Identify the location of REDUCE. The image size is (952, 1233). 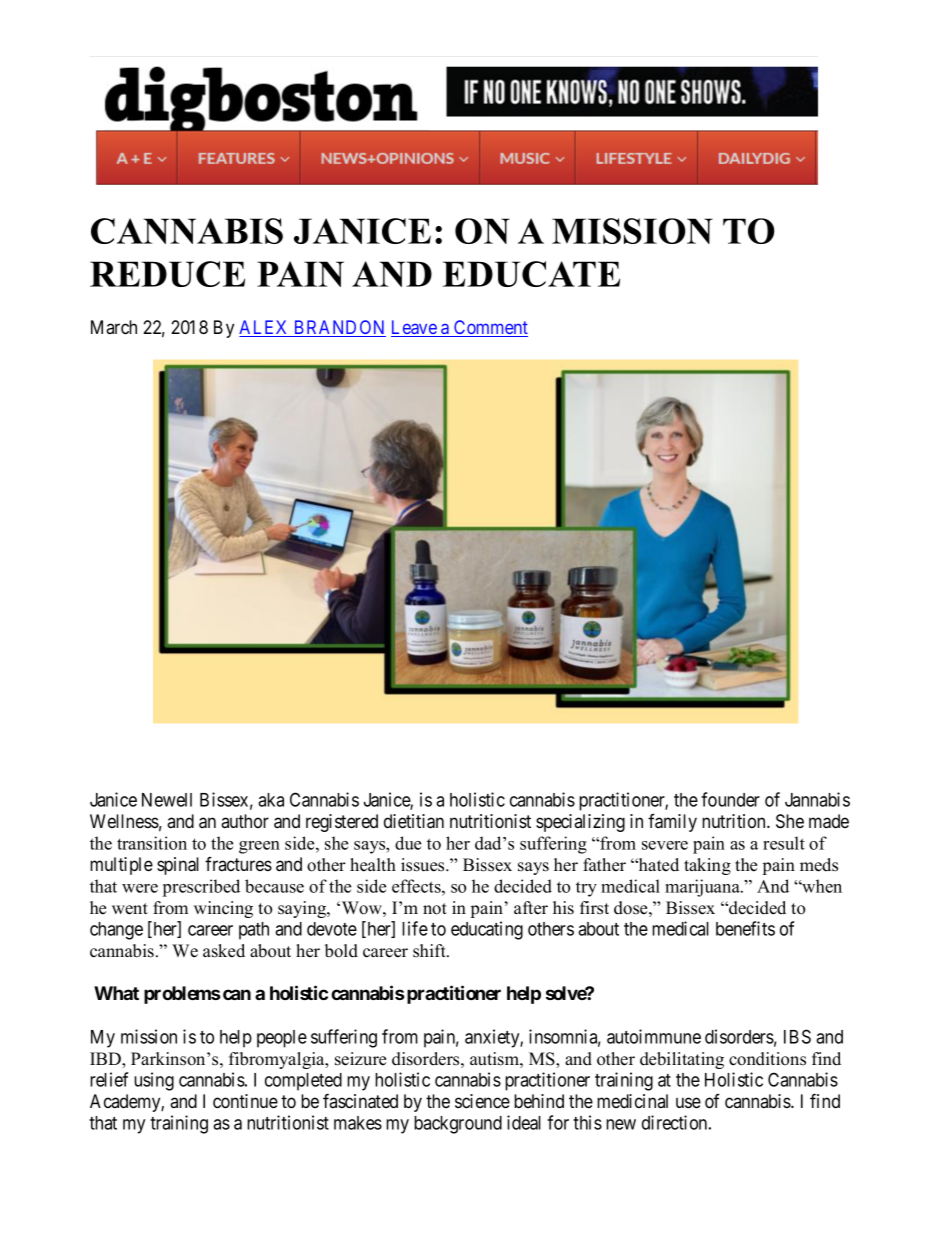
(167, 274).
